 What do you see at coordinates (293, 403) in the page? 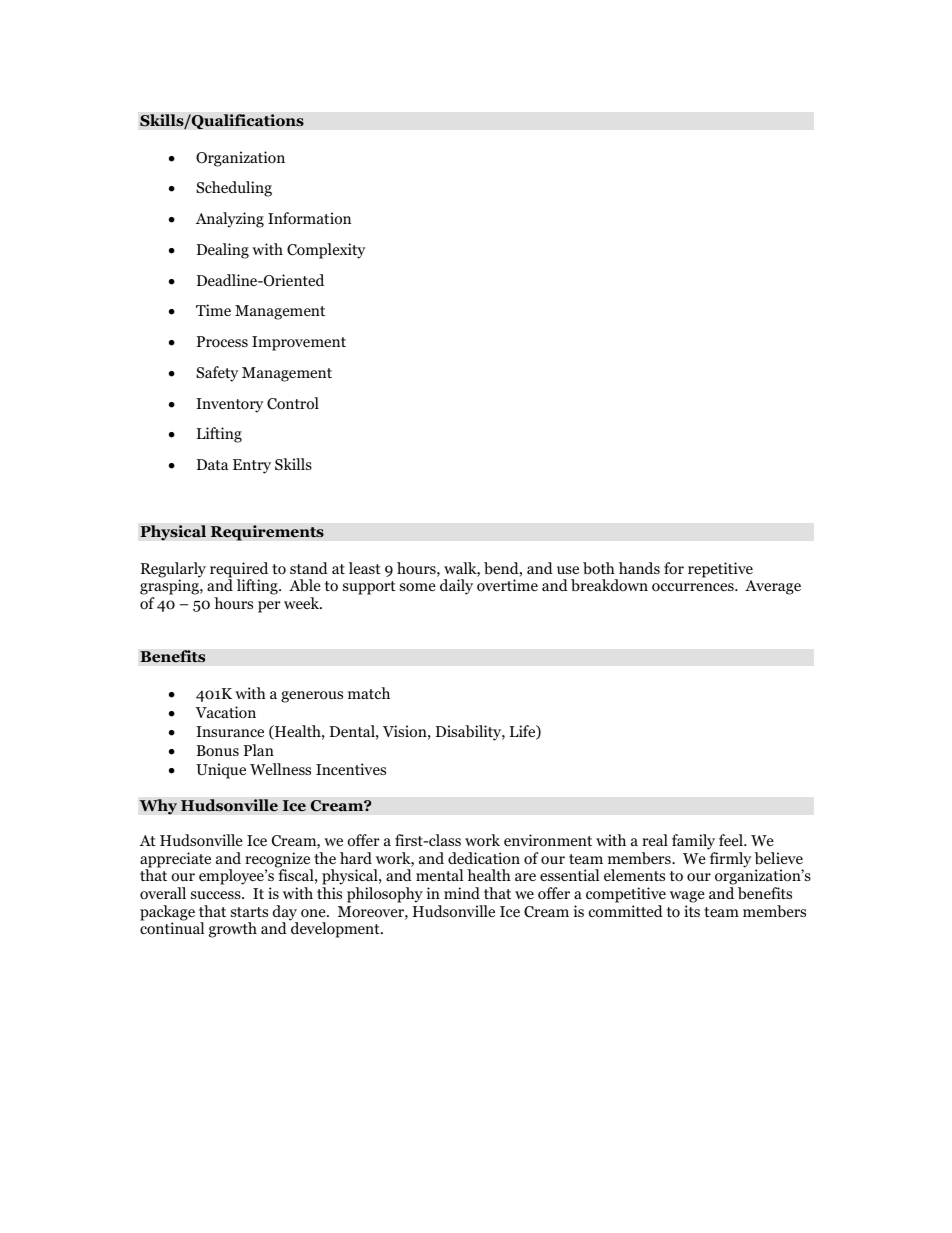
I see `Control` at bounding box center [293, 403].
